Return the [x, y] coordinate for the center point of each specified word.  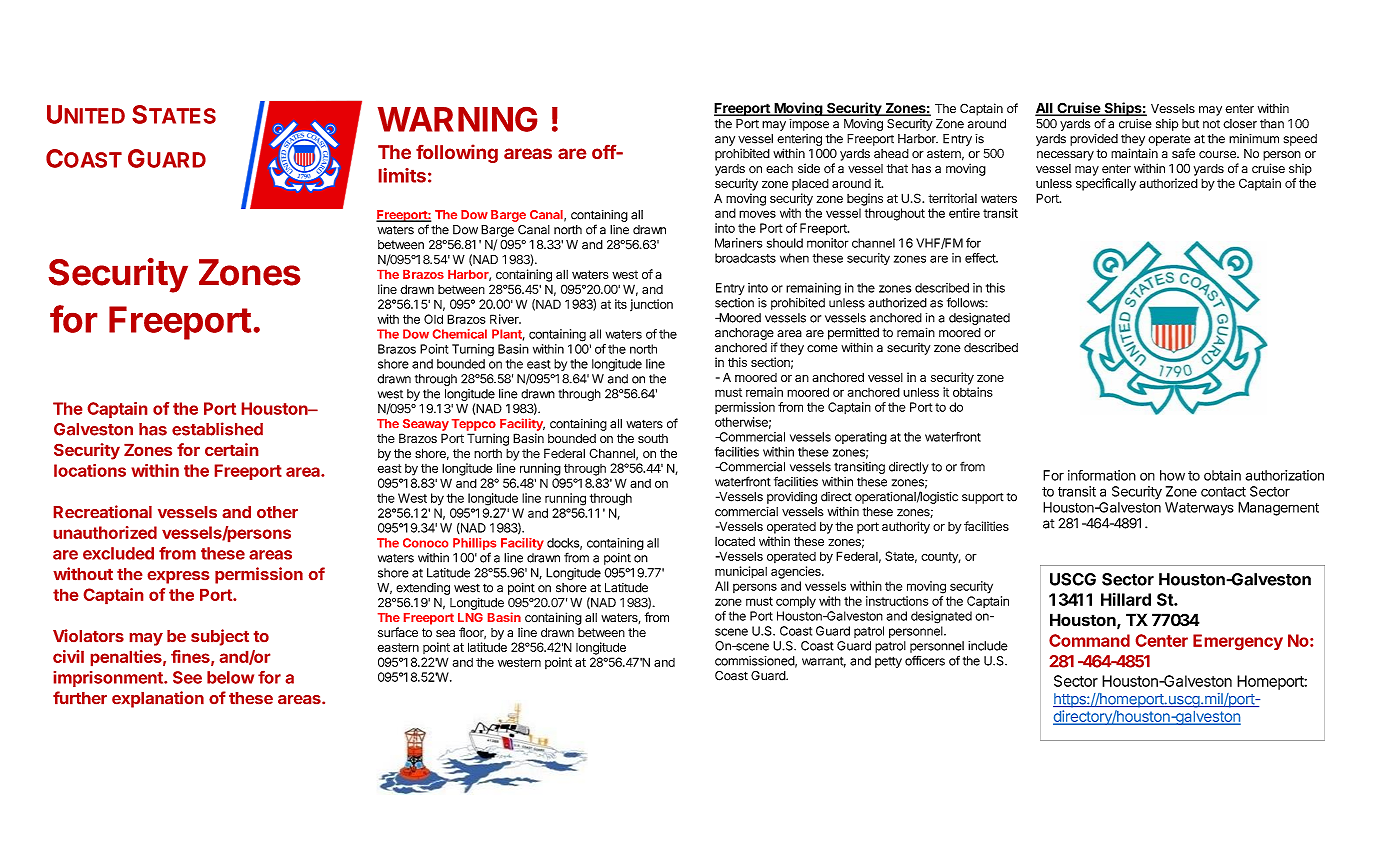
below [230, 677]
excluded [118, 553]
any [725, 141]
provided [1094, 140]
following [457, 153]
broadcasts [745, 258]
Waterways [1199, 509]
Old [433, 319]
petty [888, 662]
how [1172, 475]
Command [1089, 640]
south [653, 438]
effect [981, 258]
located [735, 541]
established [217, 429]
